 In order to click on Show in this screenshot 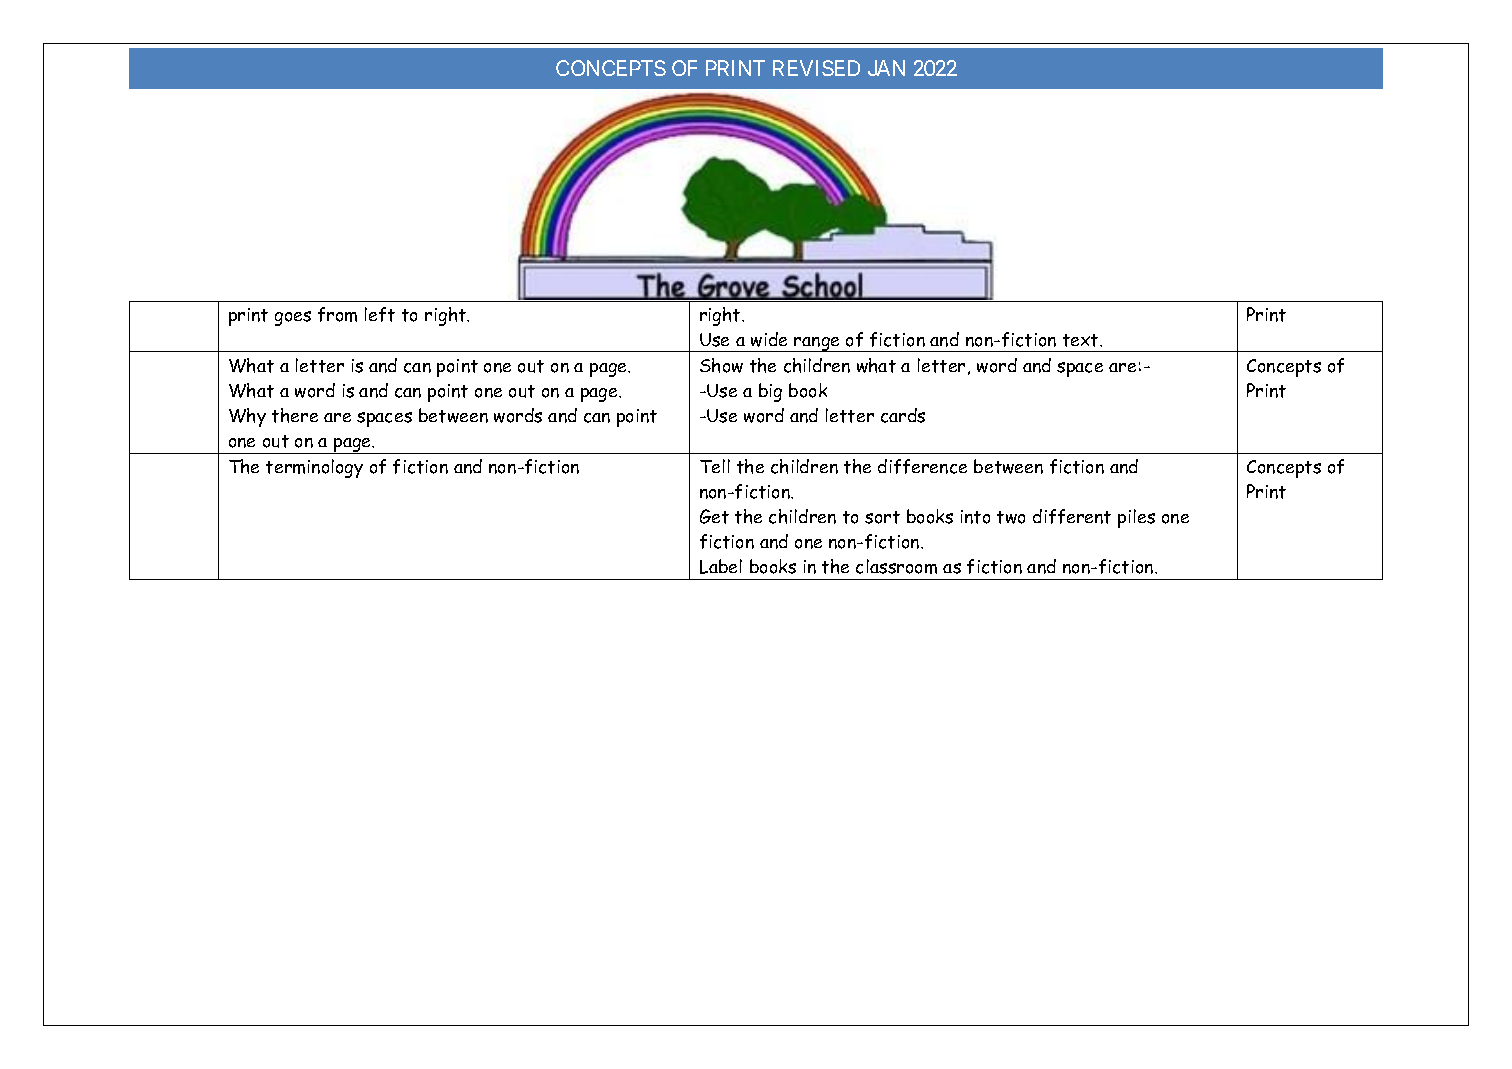, I will do `click(721, 365)`.
